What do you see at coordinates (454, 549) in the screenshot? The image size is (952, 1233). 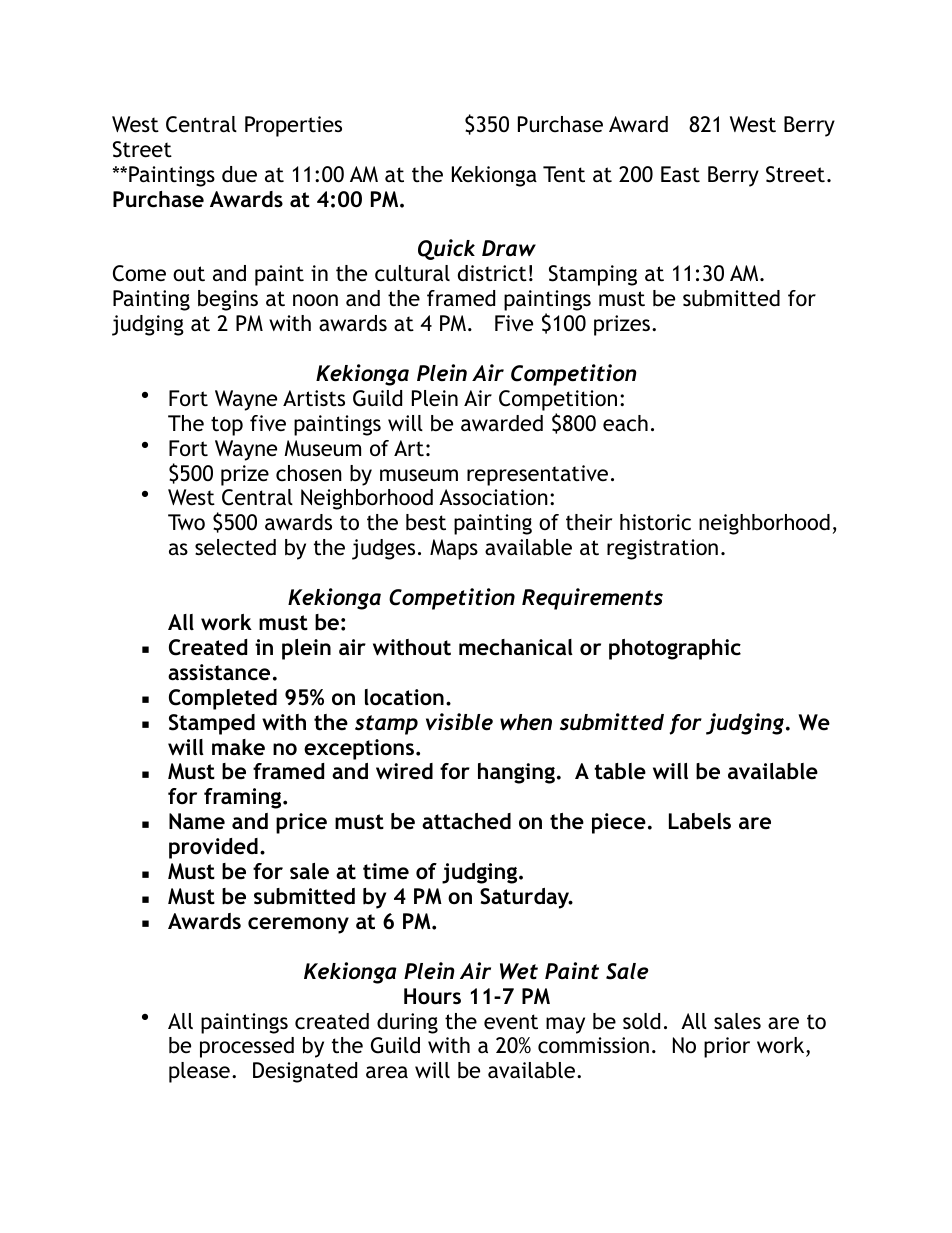 I see `Maps` at bounding box center [454, 549].
